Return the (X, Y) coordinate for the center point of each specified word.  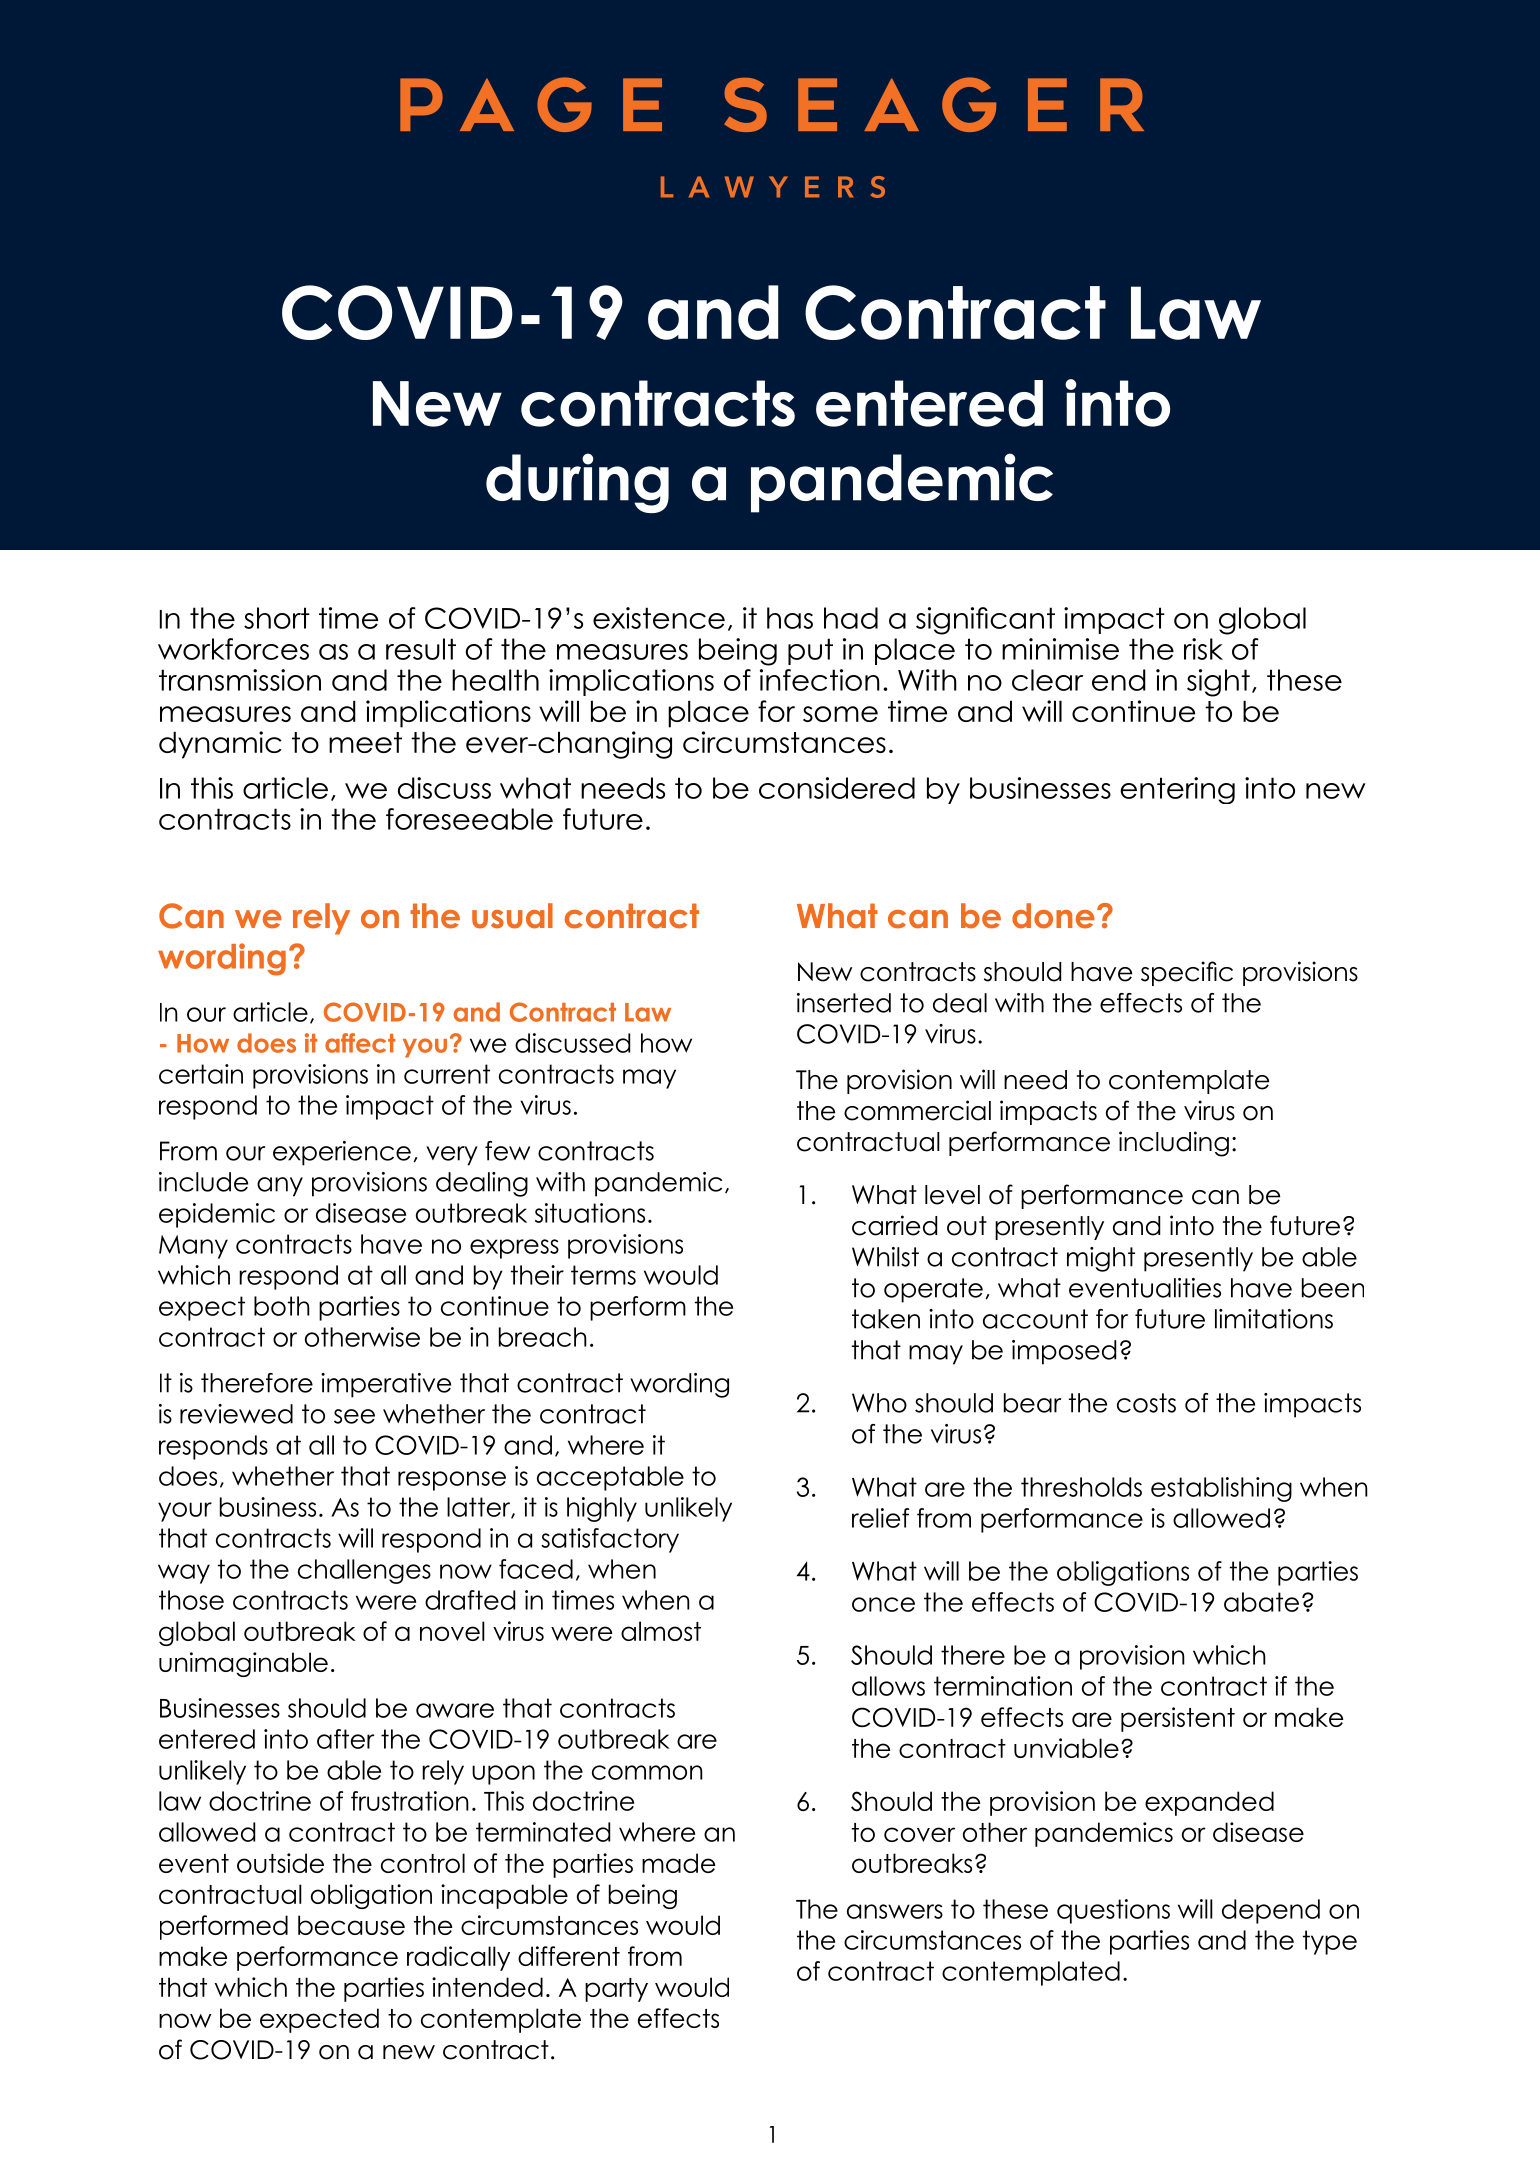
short (277, 618)
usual (512, 916)
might (1101, 1259)
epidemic (217, 1215)
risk (1203, 649)
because (351, 1925)
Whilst (885, 1257)
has (790, 618)
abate (1261, 1602)
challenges (364, 1571)
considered (837, 788)
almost (661, 1631)
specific (1187, 973)
